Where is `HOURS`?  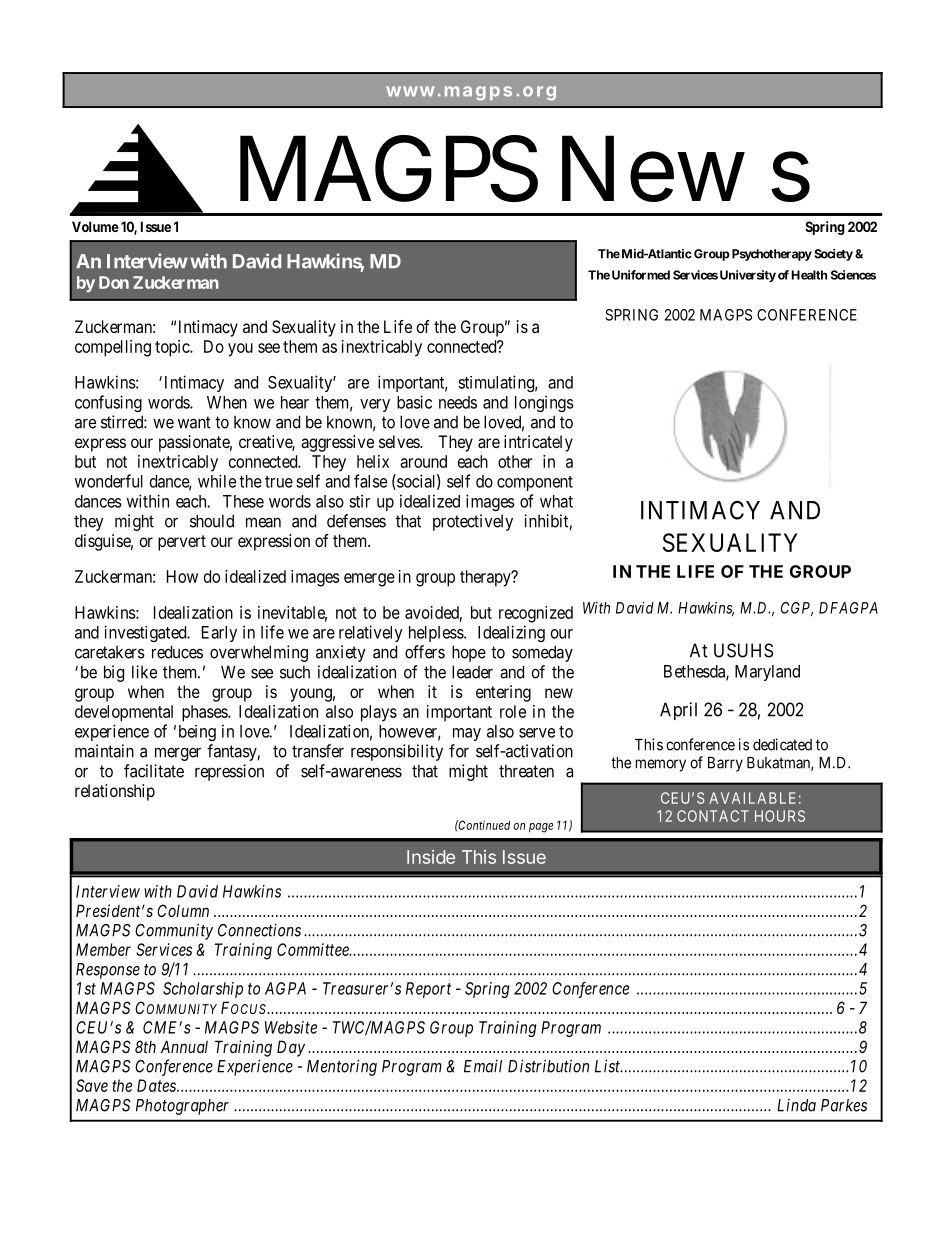
HOURS is located at coordinates (780, 816).
